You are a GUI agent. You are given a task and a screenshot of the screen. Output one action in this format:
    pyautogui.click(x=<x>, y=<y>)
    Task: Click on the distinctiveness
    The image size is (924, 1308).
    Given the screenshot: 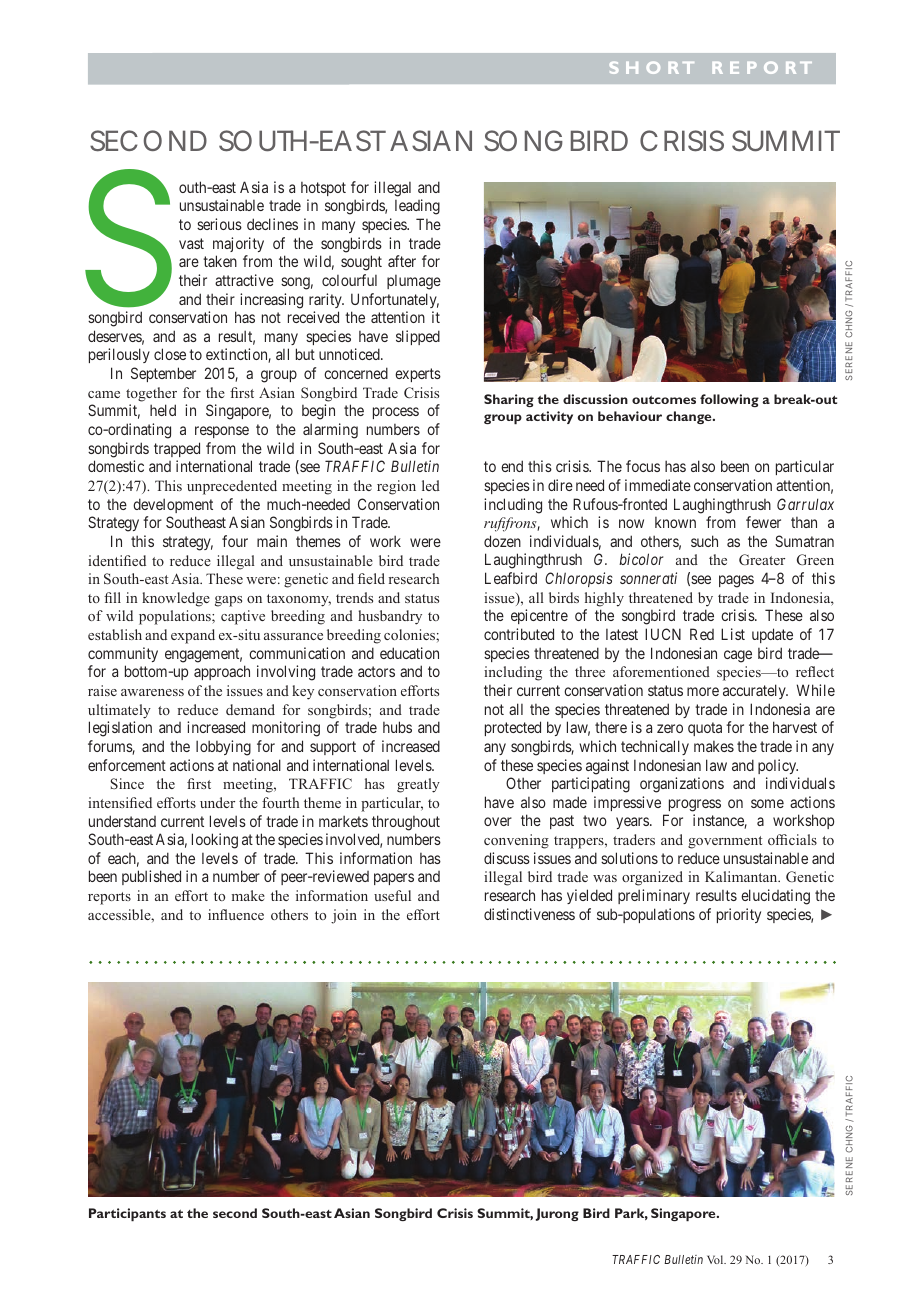 What is the action you would take?
    pyautogui.click(x=529, y=914)
